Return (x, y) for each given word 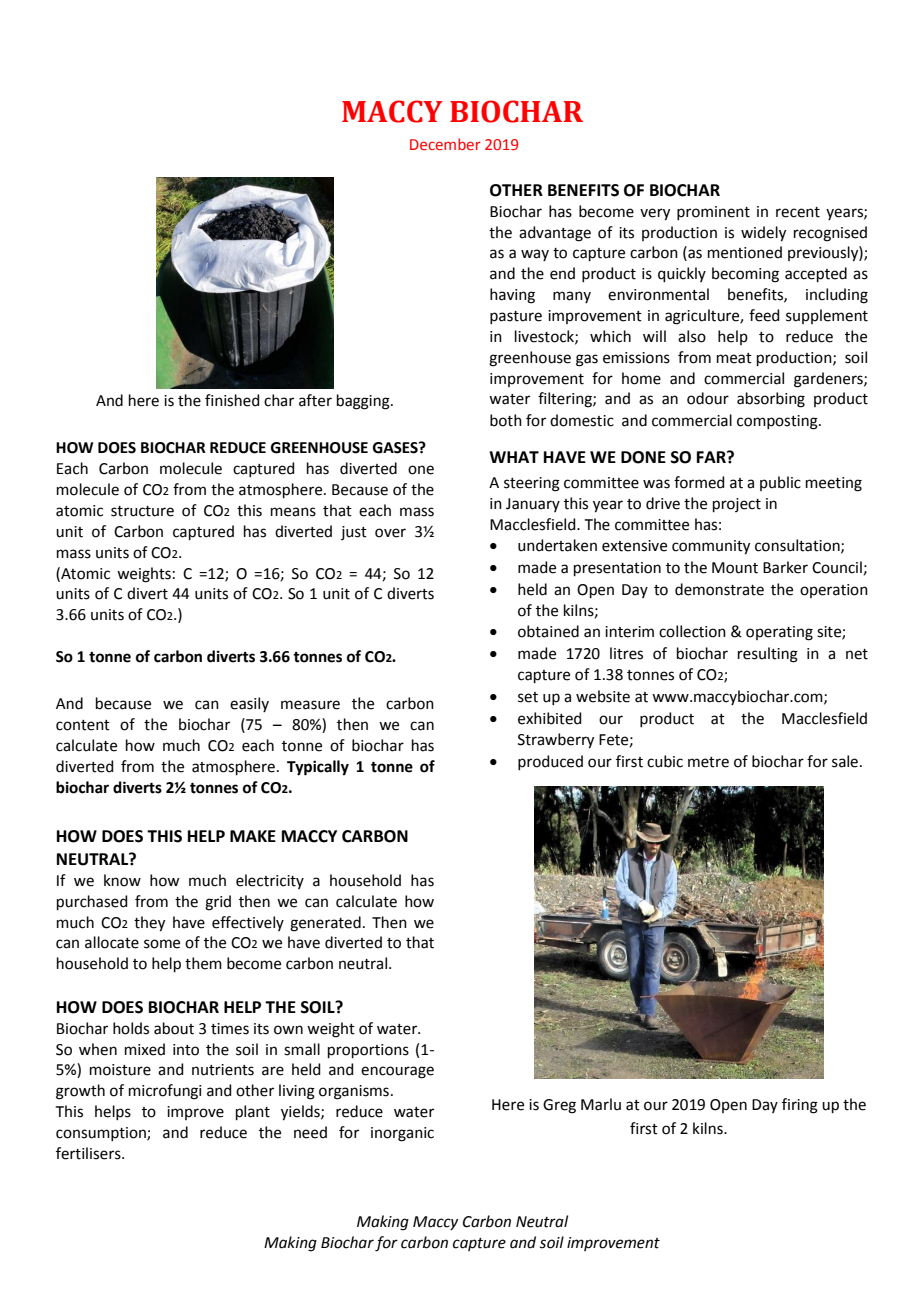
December (445, 144)
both (506, 420)
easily (249, 704)
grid (218, 903)
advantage (555, 234)
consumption (102, 1134)
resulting (768, 655)
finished (232, 400)
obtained (548, 631)
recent (798, 212)
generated (325, 924)
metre (708, 762)
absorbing (771, 400)
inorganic (402, 1134)
